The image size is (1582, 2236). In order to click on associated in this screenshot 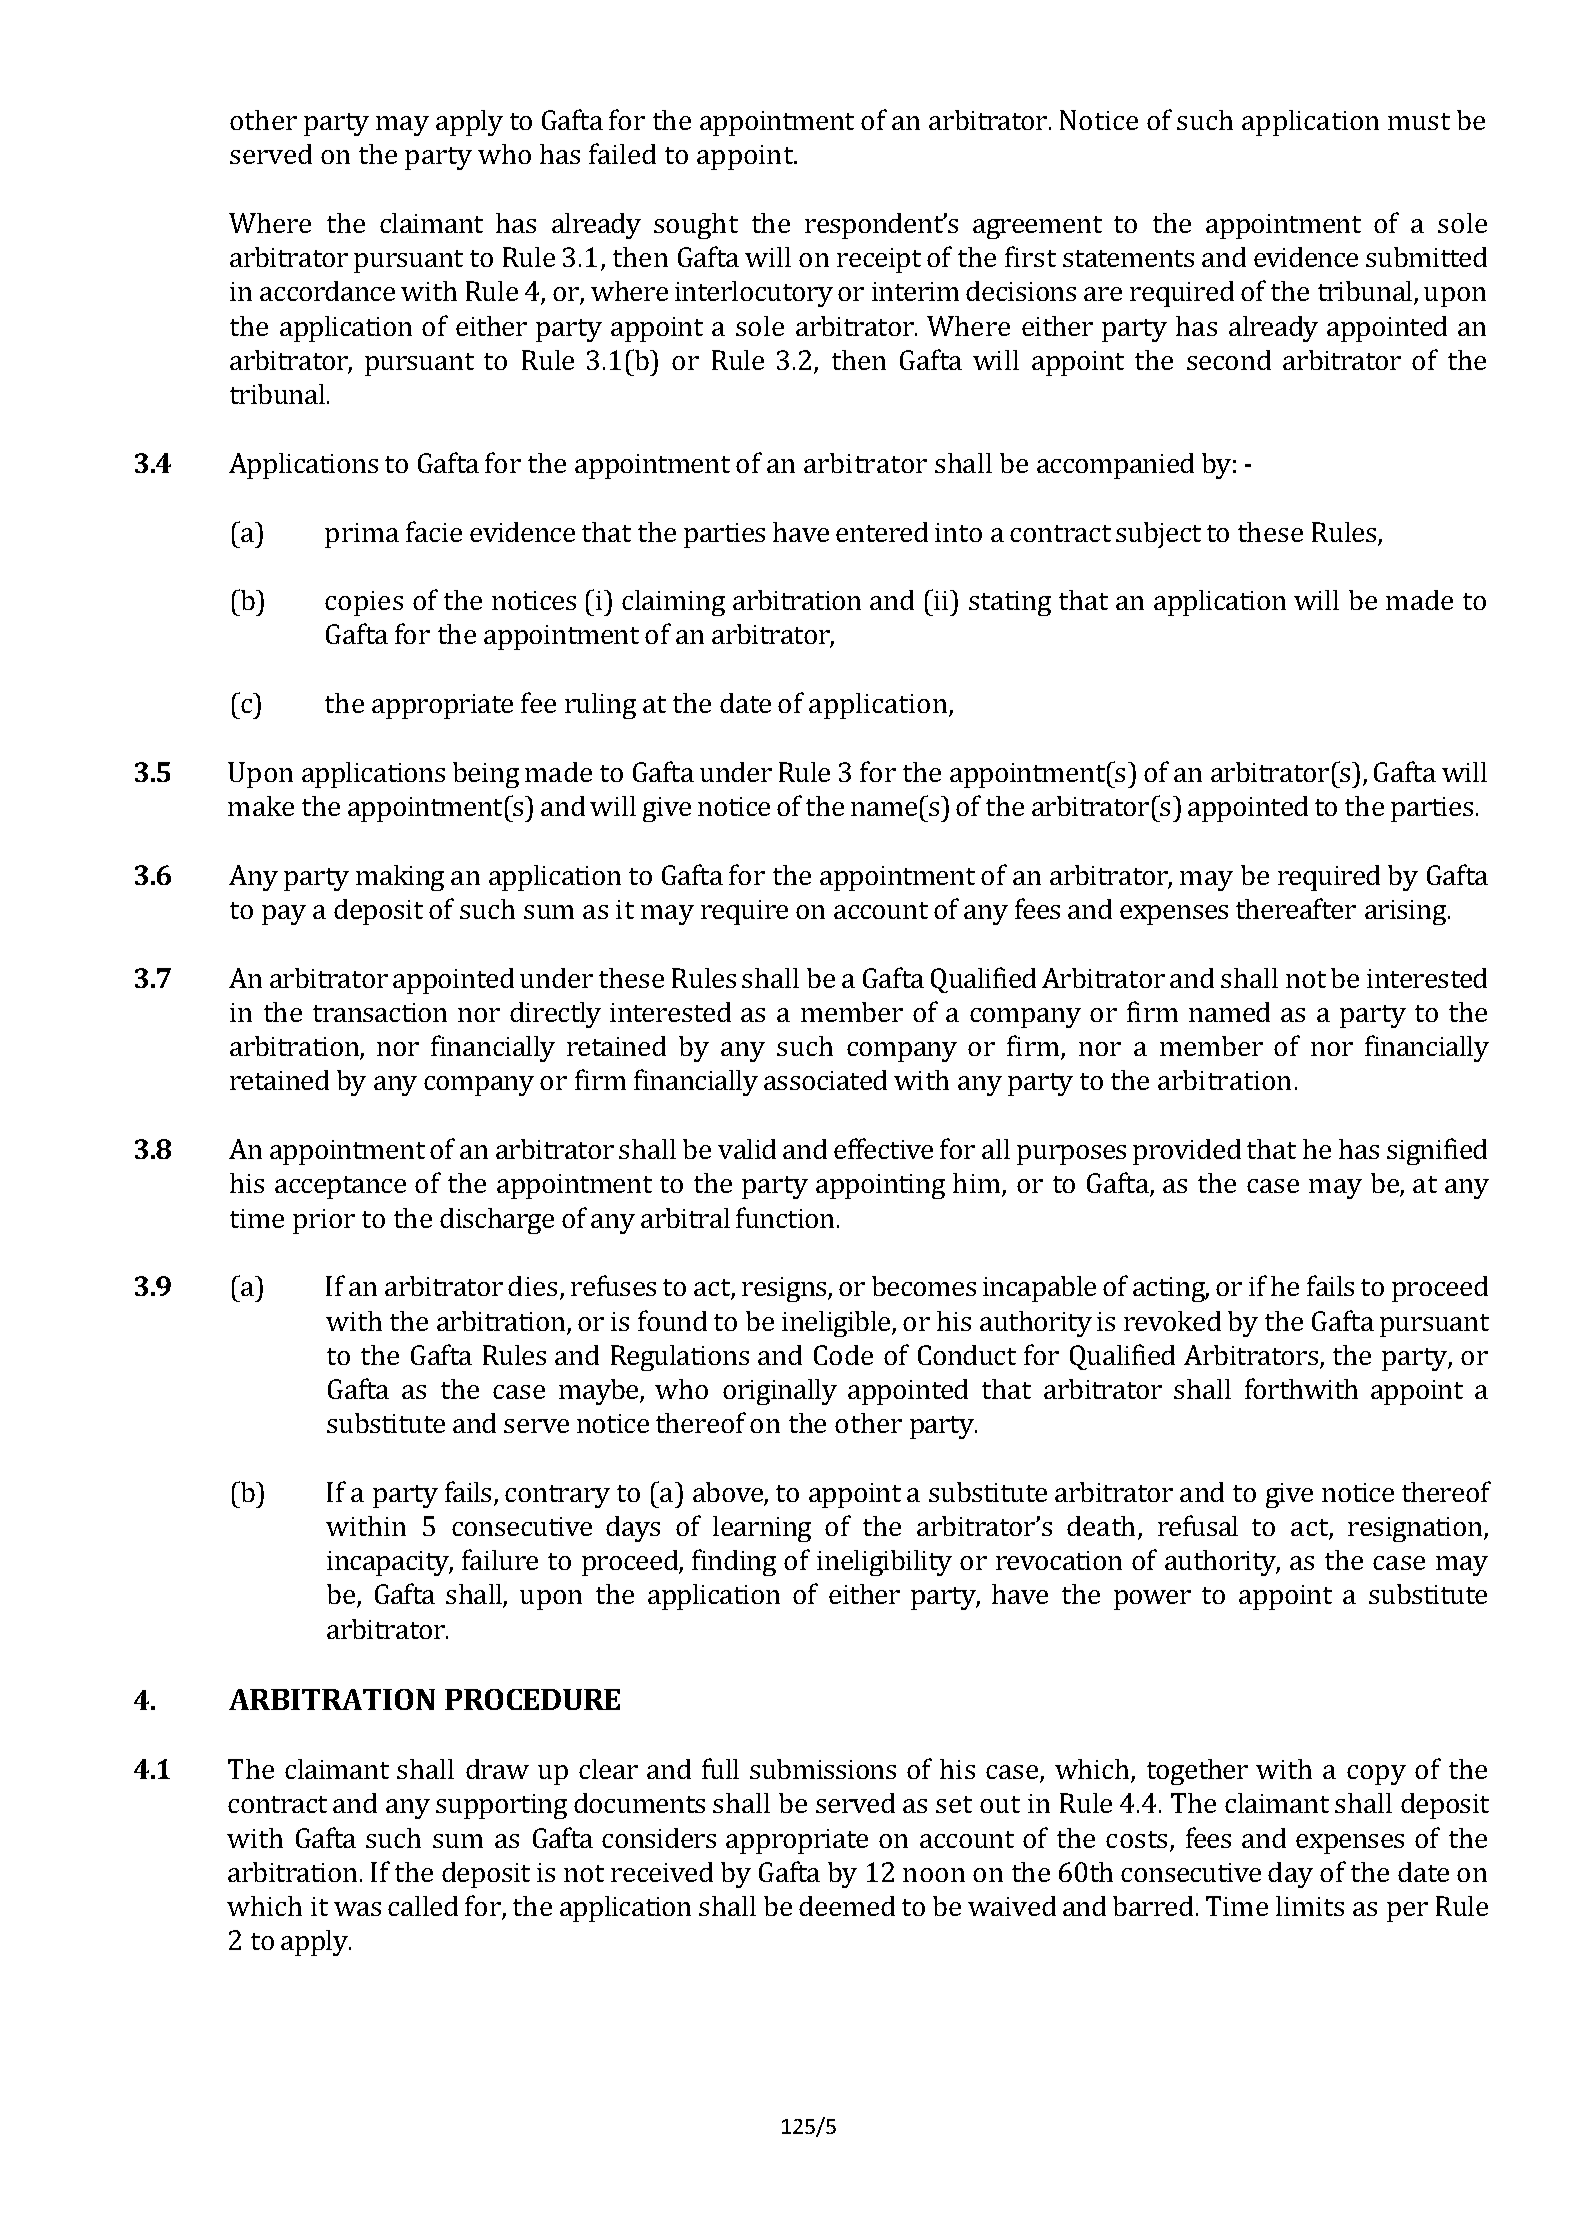, I will do `click(825, 1080)`.
